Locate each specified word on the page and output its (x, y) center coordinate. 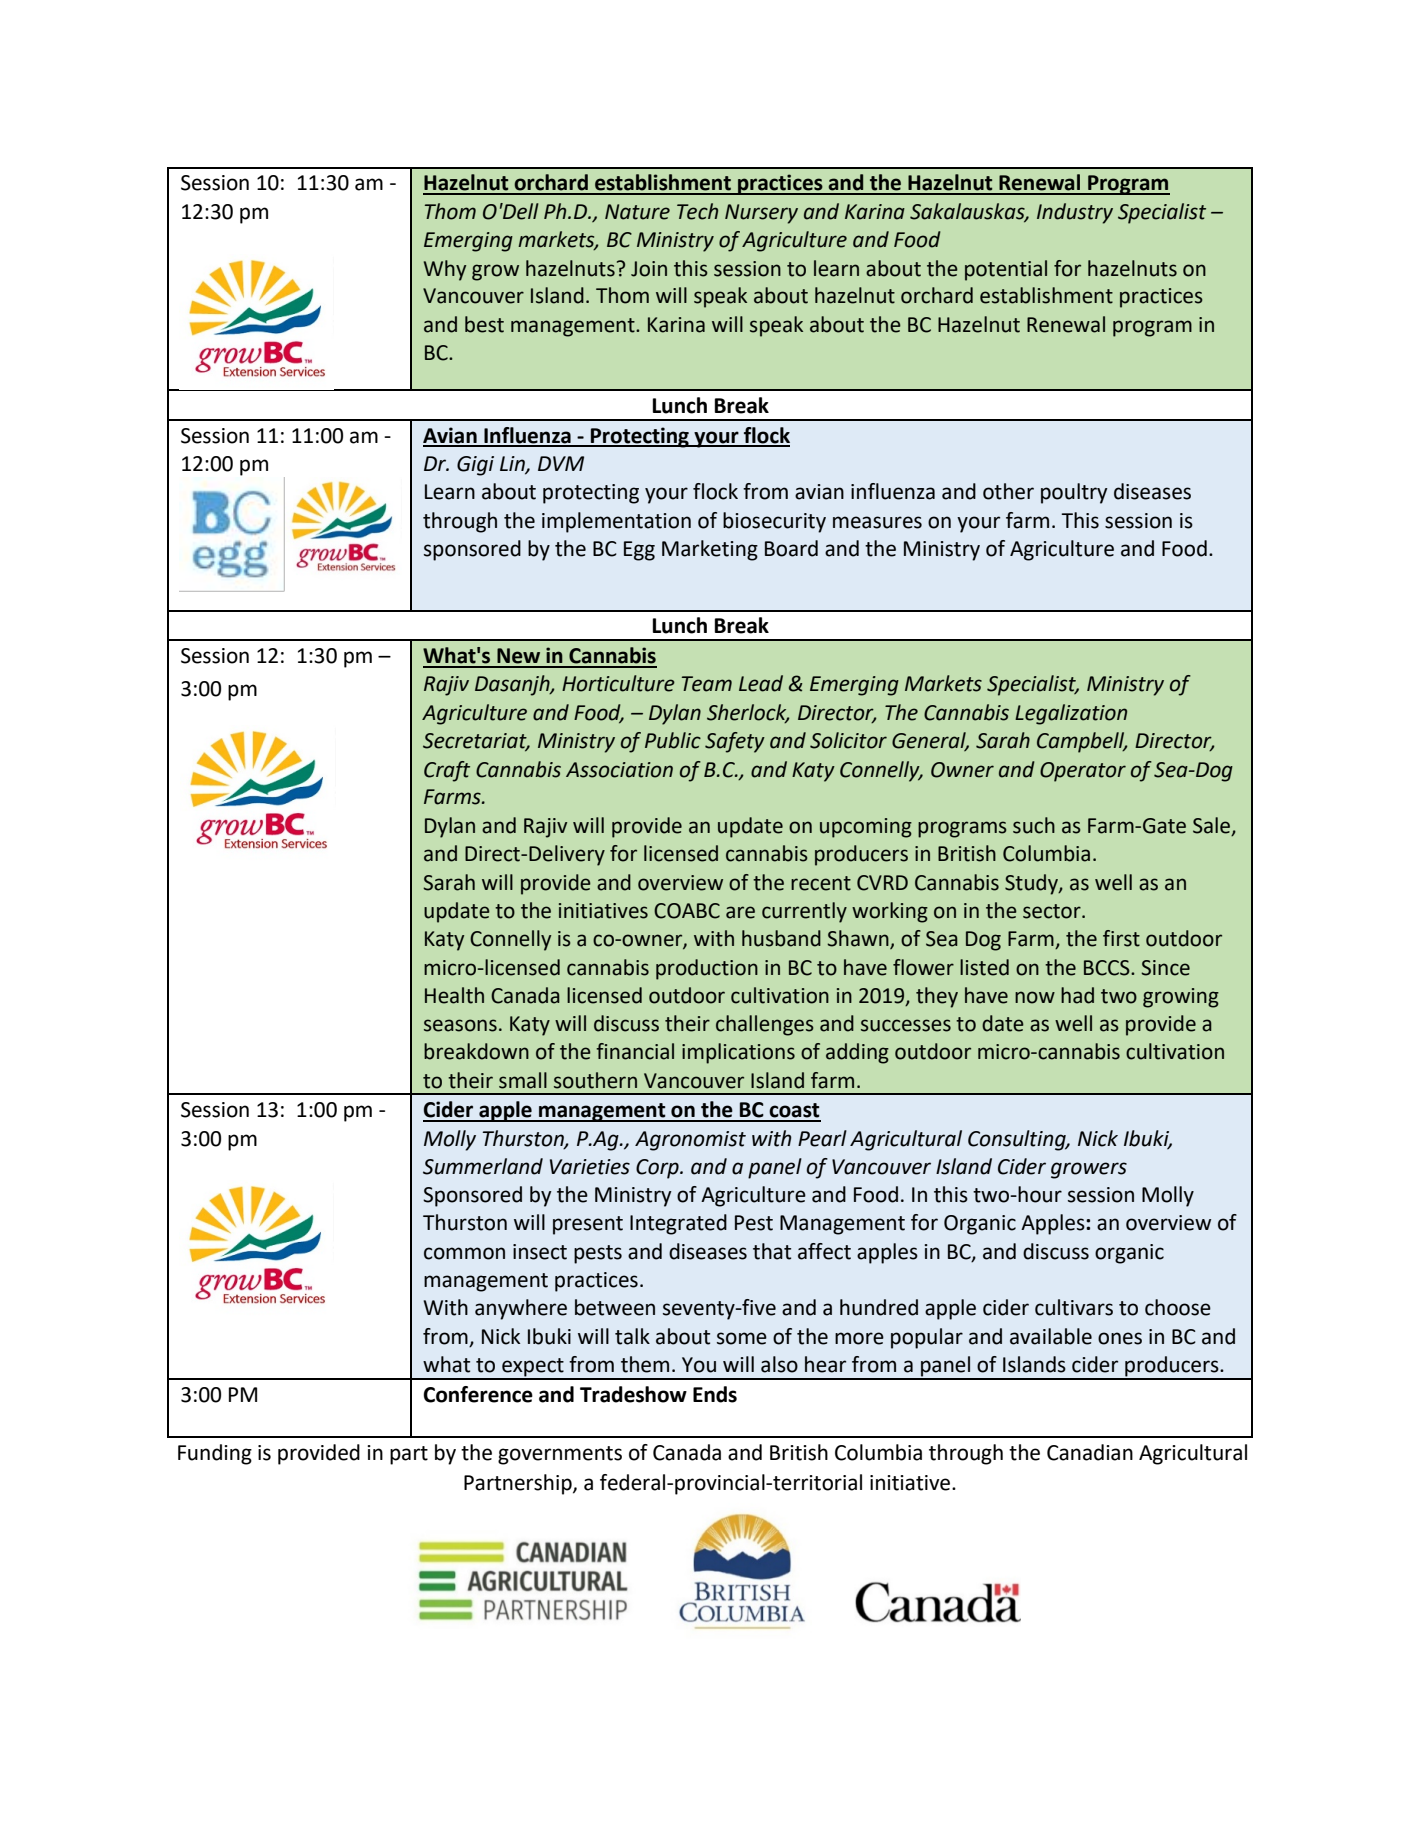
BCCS (1108, 968)
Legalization (1071, 714)
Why (445, 270)
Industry (1075, 213)
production (707, 969)
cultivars (1074, 1307)
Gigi (475, 466)
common (464, 1253)
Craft (447, 771)
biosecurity (774, 522)
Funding (215, 1454)
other (1008, 491)
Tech (697, 211)
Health (454, 995)
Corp (658, 1169)
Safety (735, 742)
